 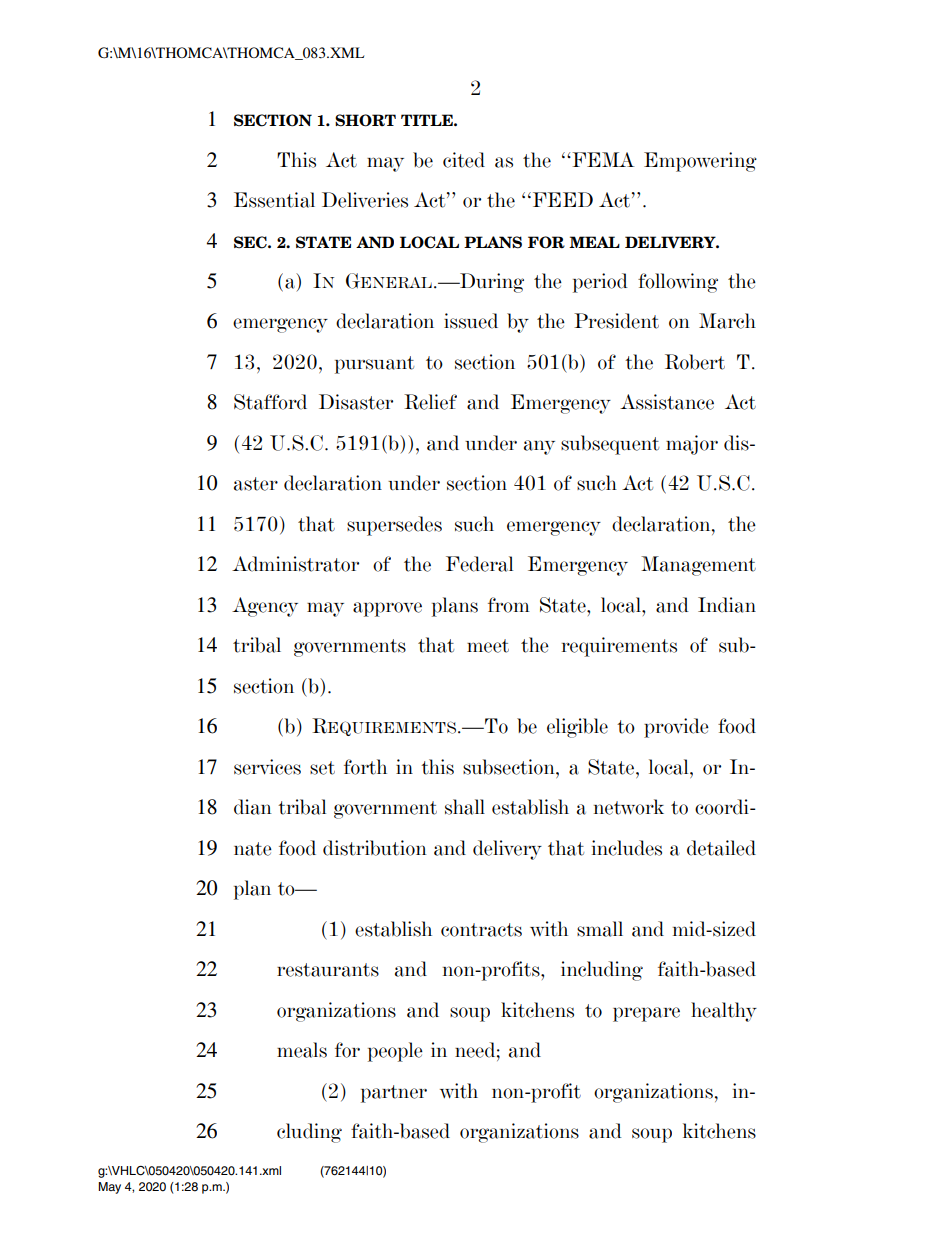 I want to click on partner, so click(x=394, y=1094).
